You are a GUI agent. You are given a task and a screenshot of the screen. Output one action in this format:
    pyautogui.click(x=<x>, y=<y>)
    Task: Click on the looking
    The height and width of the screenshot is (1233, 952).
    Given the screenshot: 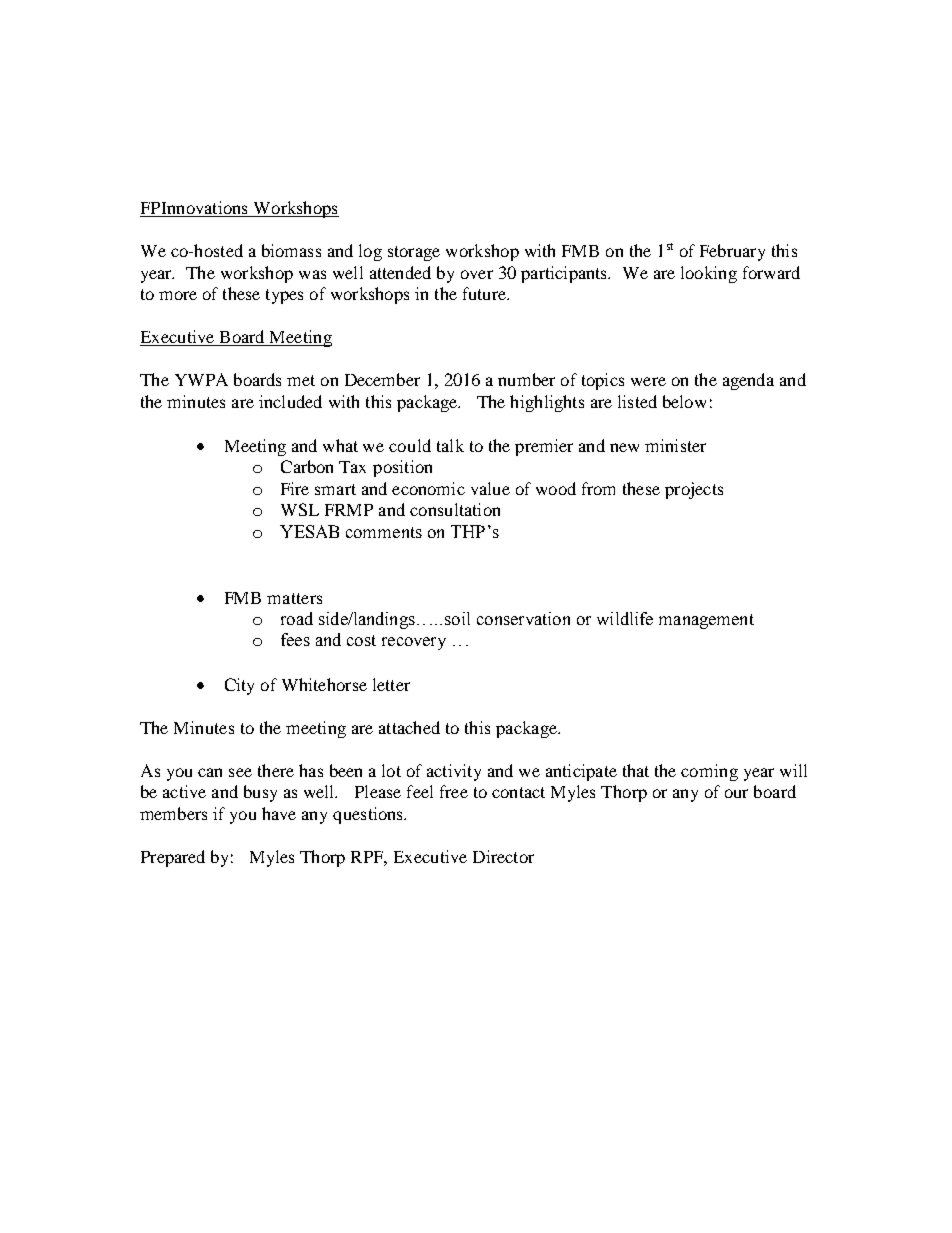 What is the action you would take?
    pyautogui.click(x=709, y=274)
